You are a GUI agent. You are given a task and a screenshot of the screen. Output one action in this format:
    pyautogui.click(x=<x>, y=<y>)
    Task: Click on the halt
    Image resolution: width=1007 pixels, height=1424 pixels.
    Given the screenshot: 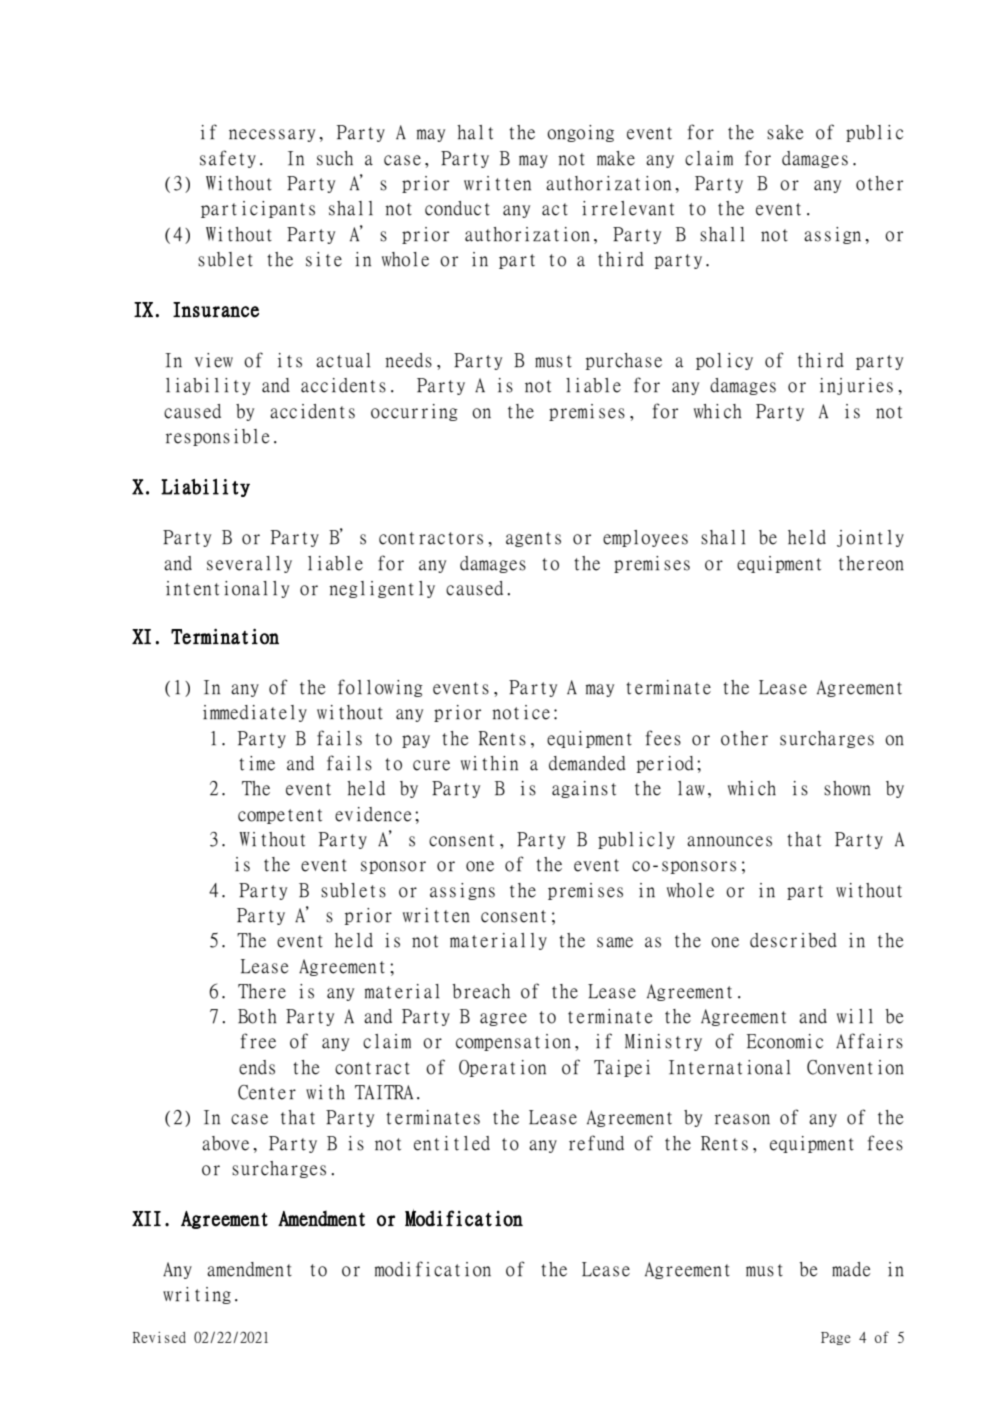 What is the action you would take?
    pyautogui.click(x=475, y=132)
